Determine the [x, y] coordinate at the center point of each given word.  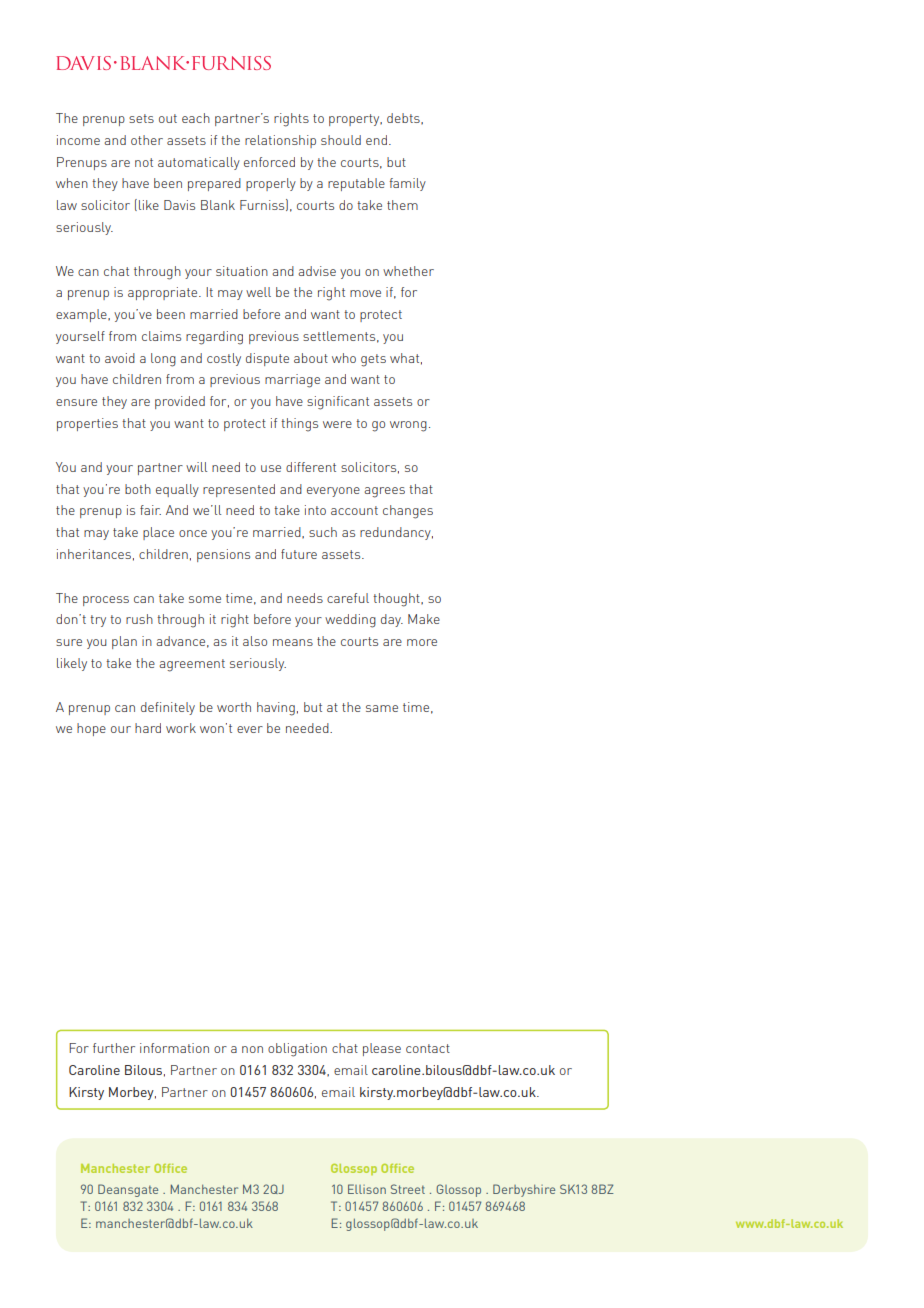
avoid [120, 358]
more [422, 642]
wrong [408, 426]
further [114, 1048]
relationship [280, 141]
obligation [297, 1050]
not [144, 162]
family [407, 184]
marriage [292, 381]
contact [428, 1048]
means [293, 642]
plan [124, 642]
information [174, 1048]
